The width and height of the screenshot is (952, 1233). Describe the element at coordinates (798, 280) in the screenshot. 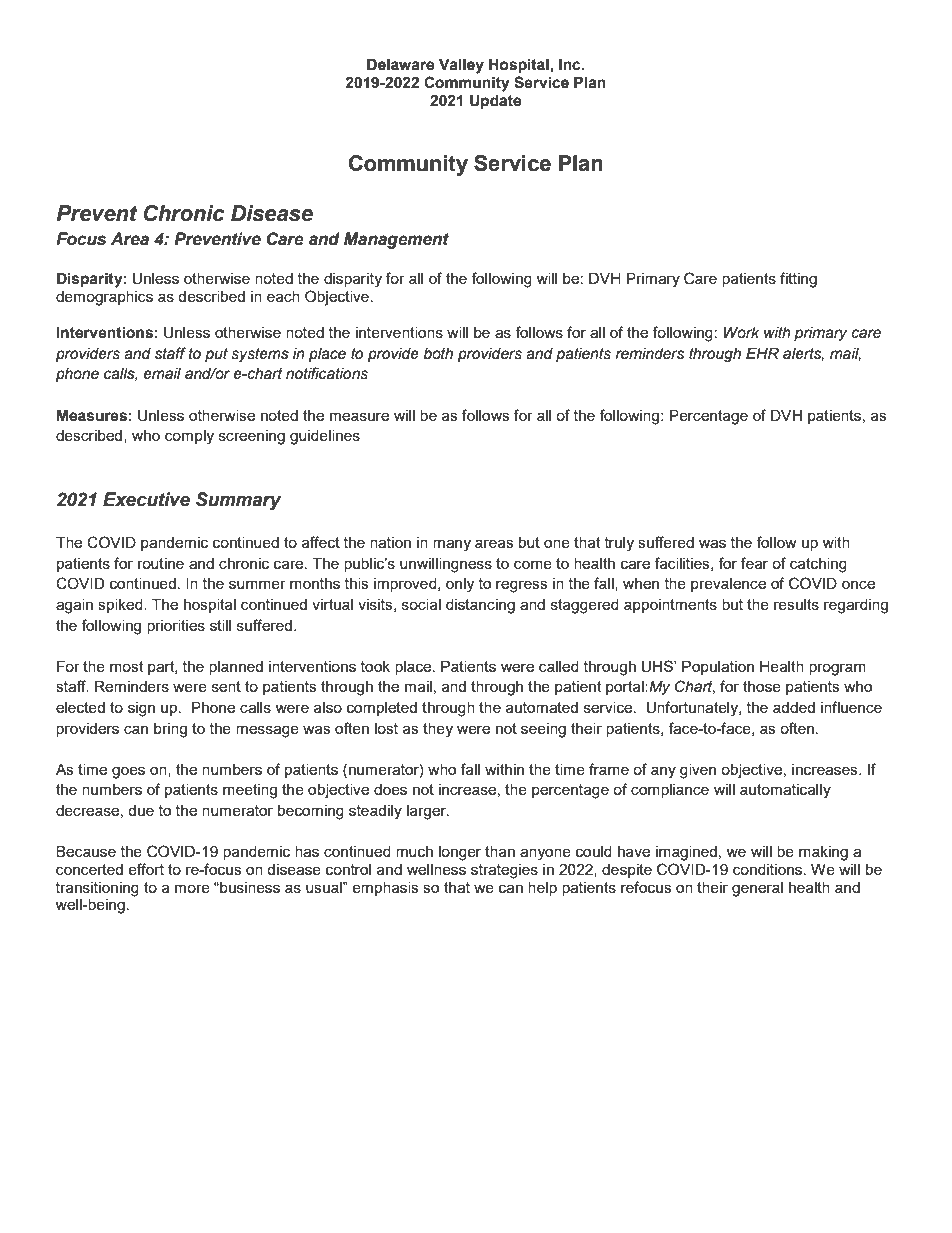

I see `fitting` at that location.
